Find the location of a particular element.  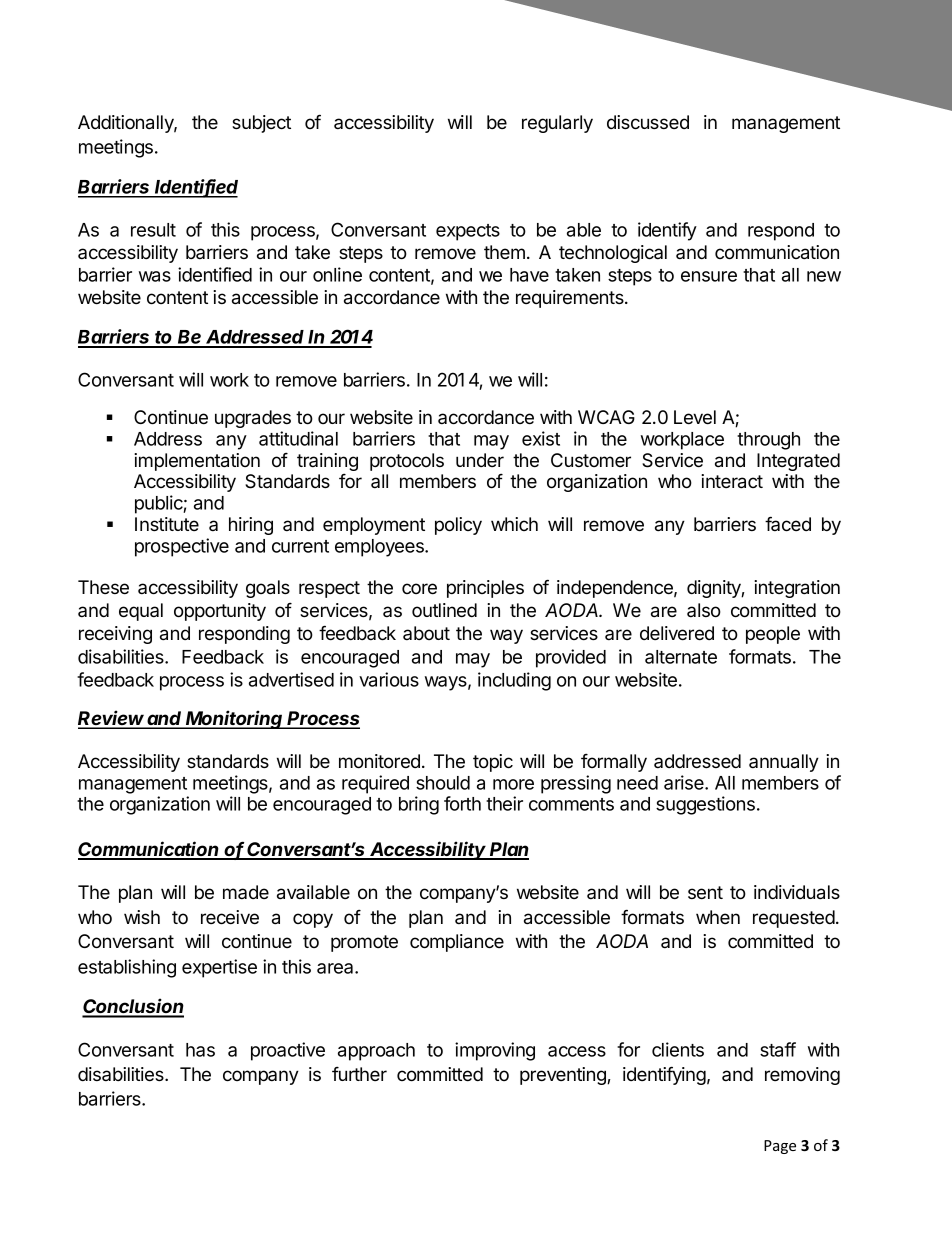

suggestions is located at coordinates (705, 805).
